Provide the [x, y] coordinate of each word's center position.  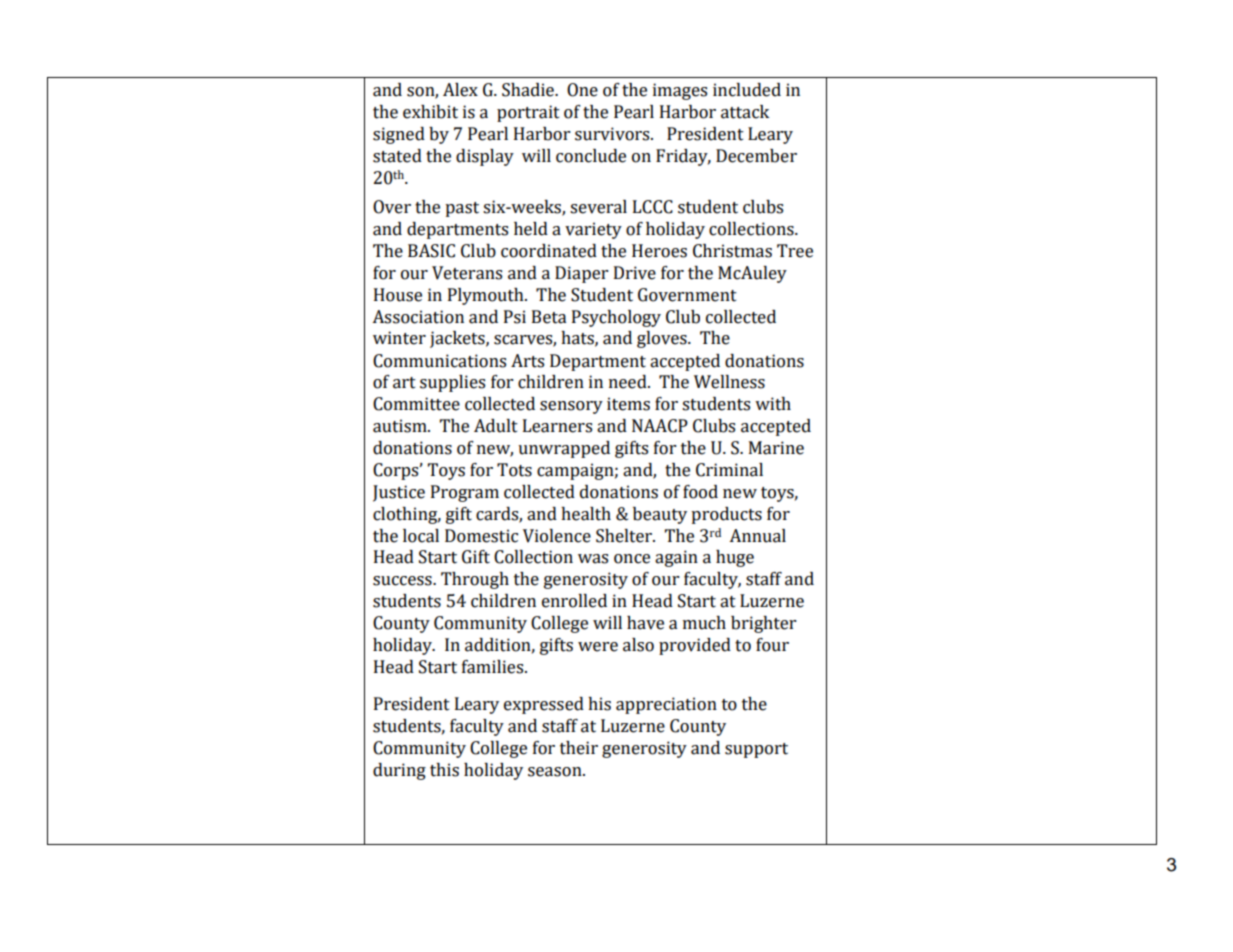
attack [745, 112]
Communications [439, 361]
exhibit [430, 112]
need [629, 382]
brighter [764, 624]
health [586, 514]
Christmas [732, 251]
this [444, 770]
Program [465, 493]
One [582, 90]
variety [593, 230]
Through [475, 580]
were [598, 647]
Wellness [729, 382]
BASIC [431, 251]
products [726, 515]
